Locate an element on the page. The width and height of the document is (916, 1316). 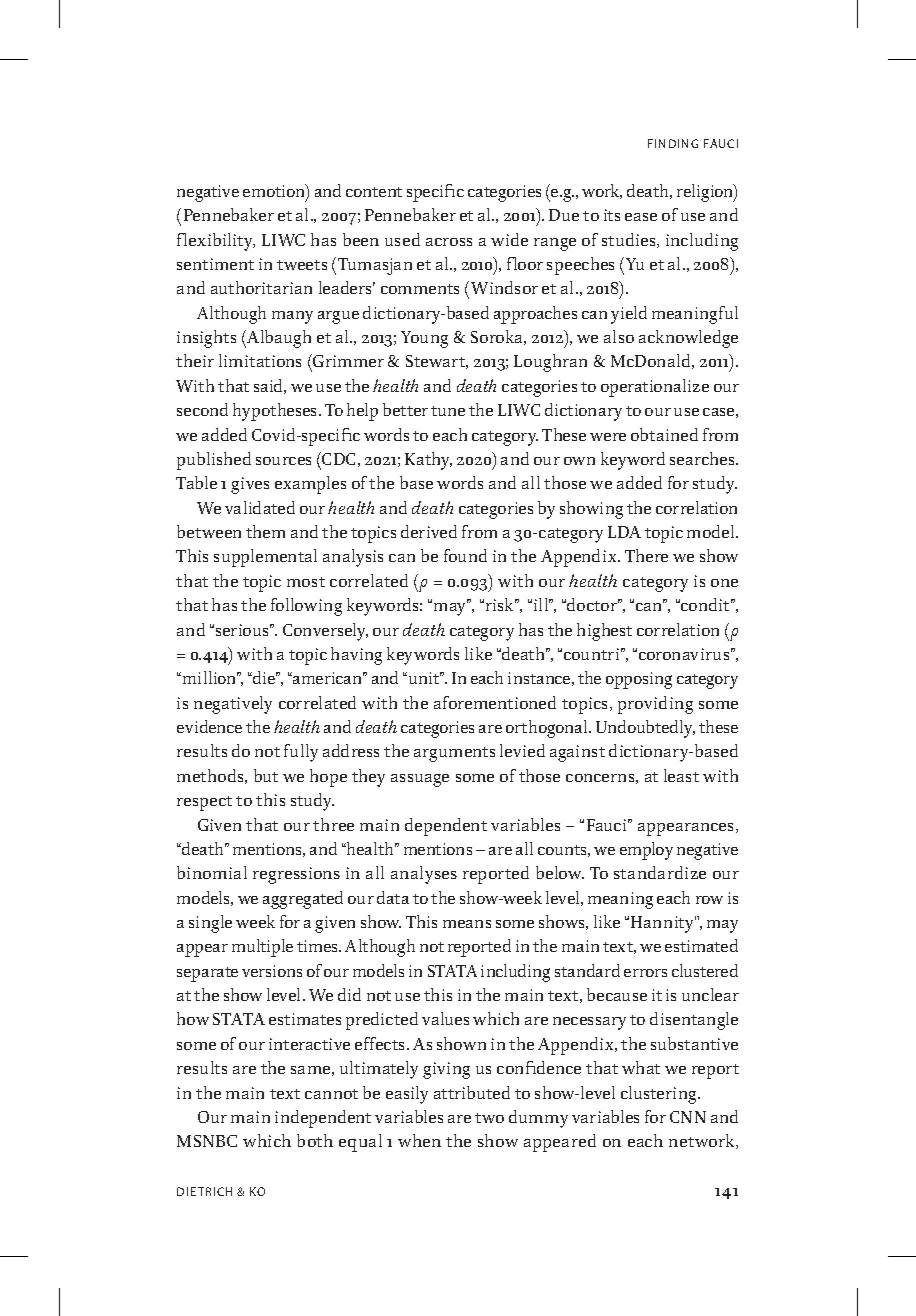
respect is located at coordinates (204, 803).
